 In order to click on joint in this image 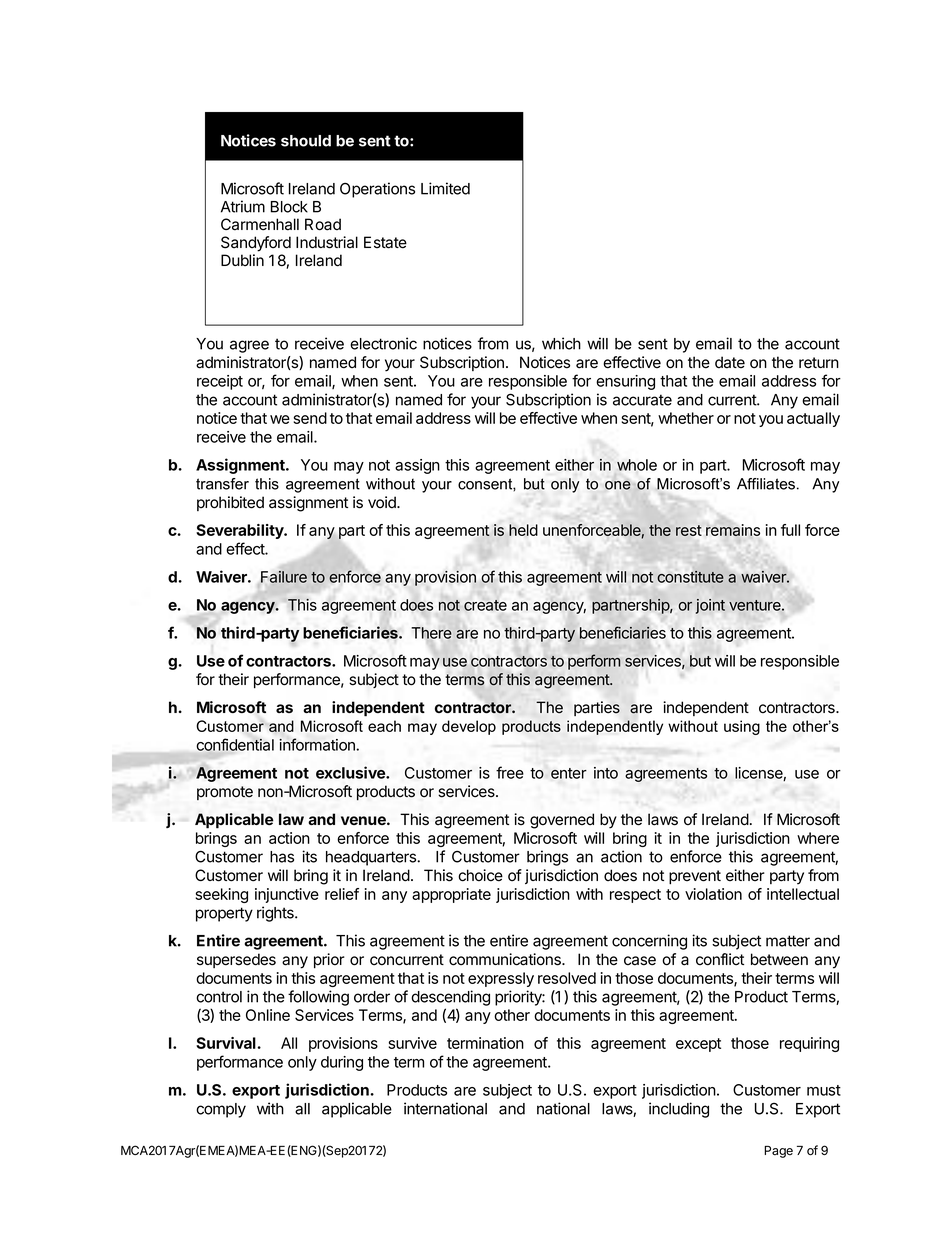, I will do `click(710, 606)`.
